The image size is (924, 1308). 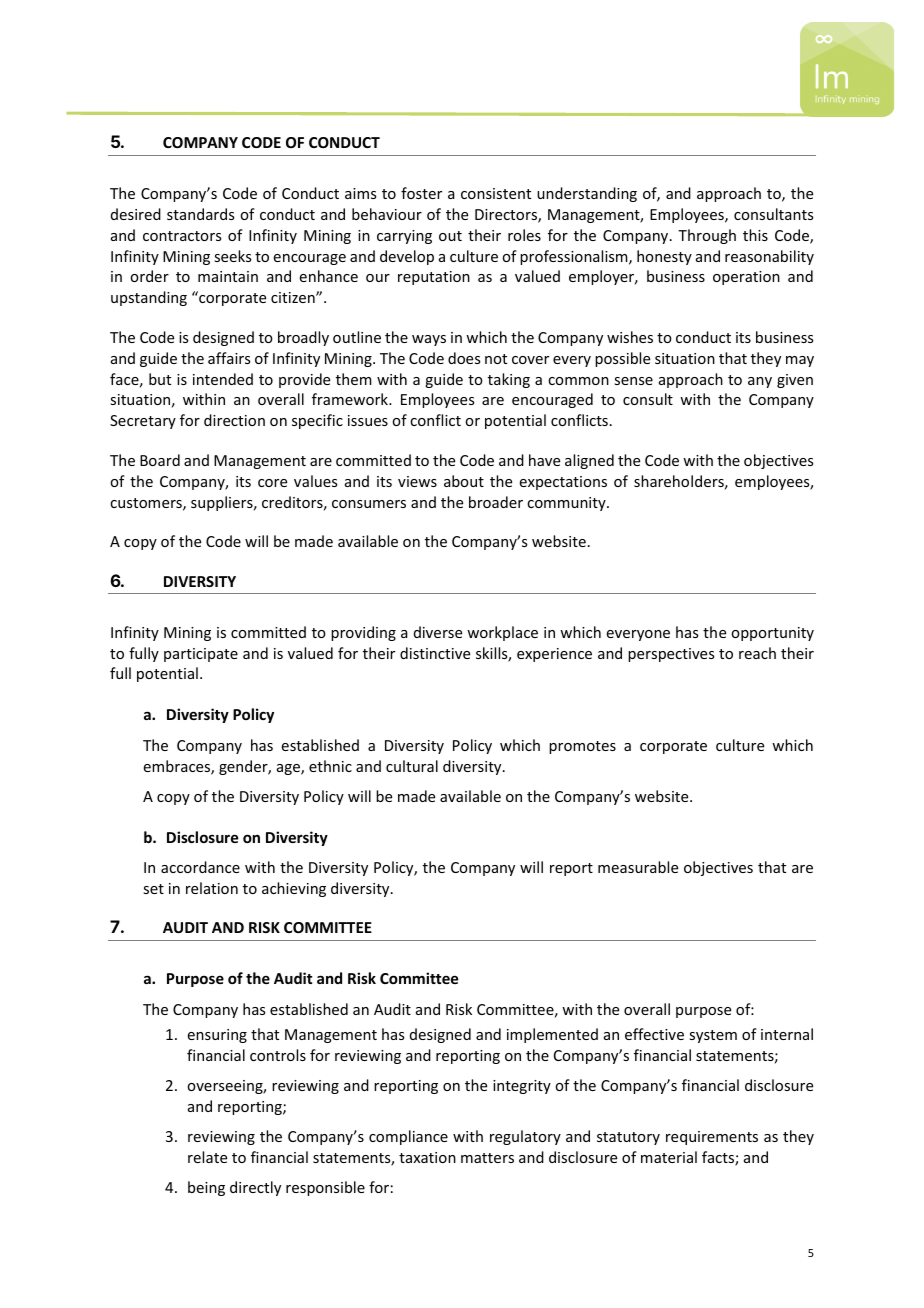 What do you see at coordinates (496, 502) in the screenshot?
I see `broader` at bounding box center [496, 502].
